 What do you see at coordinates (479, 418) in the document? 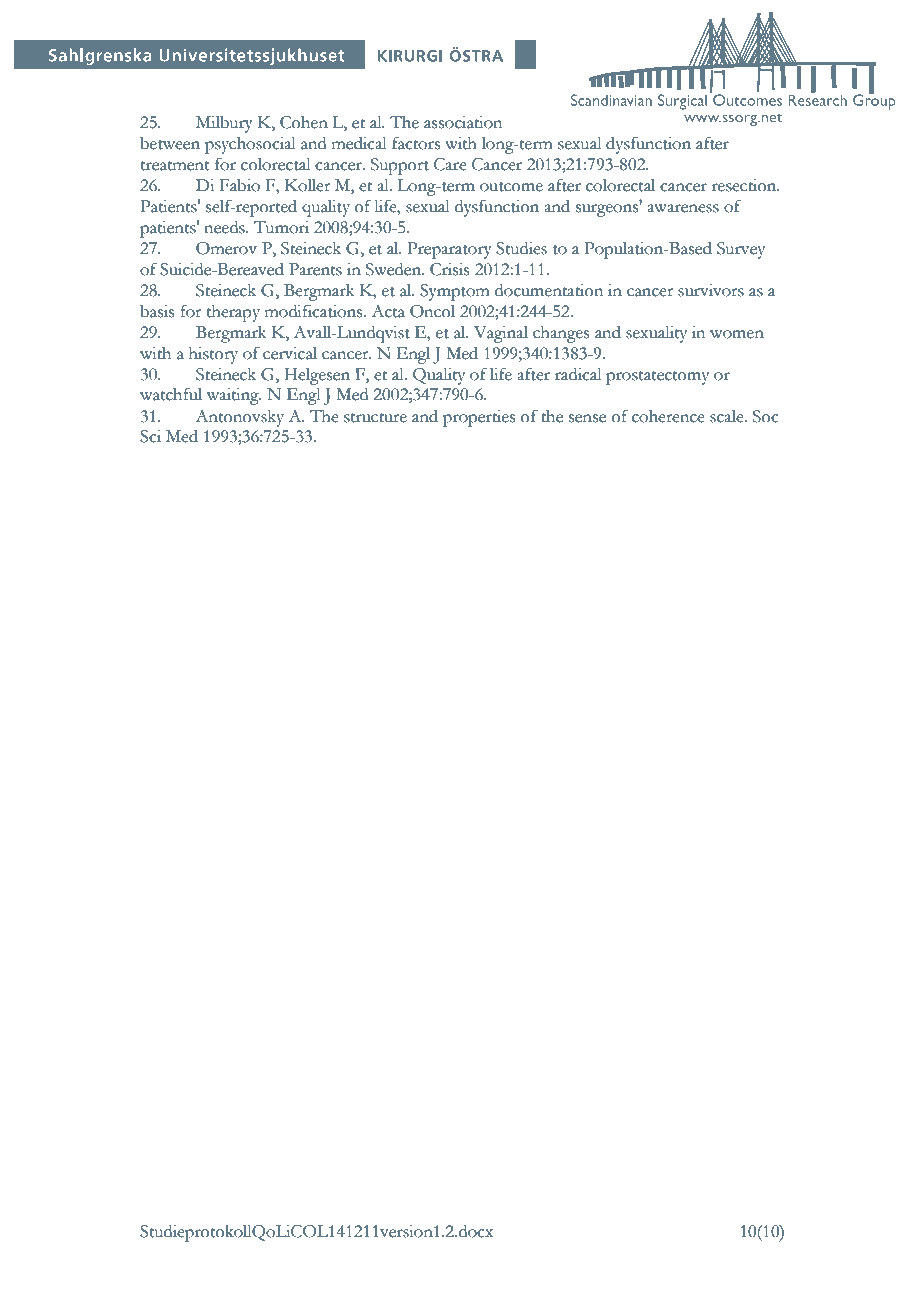
I see `properties` at bounding box center [479, 418].
